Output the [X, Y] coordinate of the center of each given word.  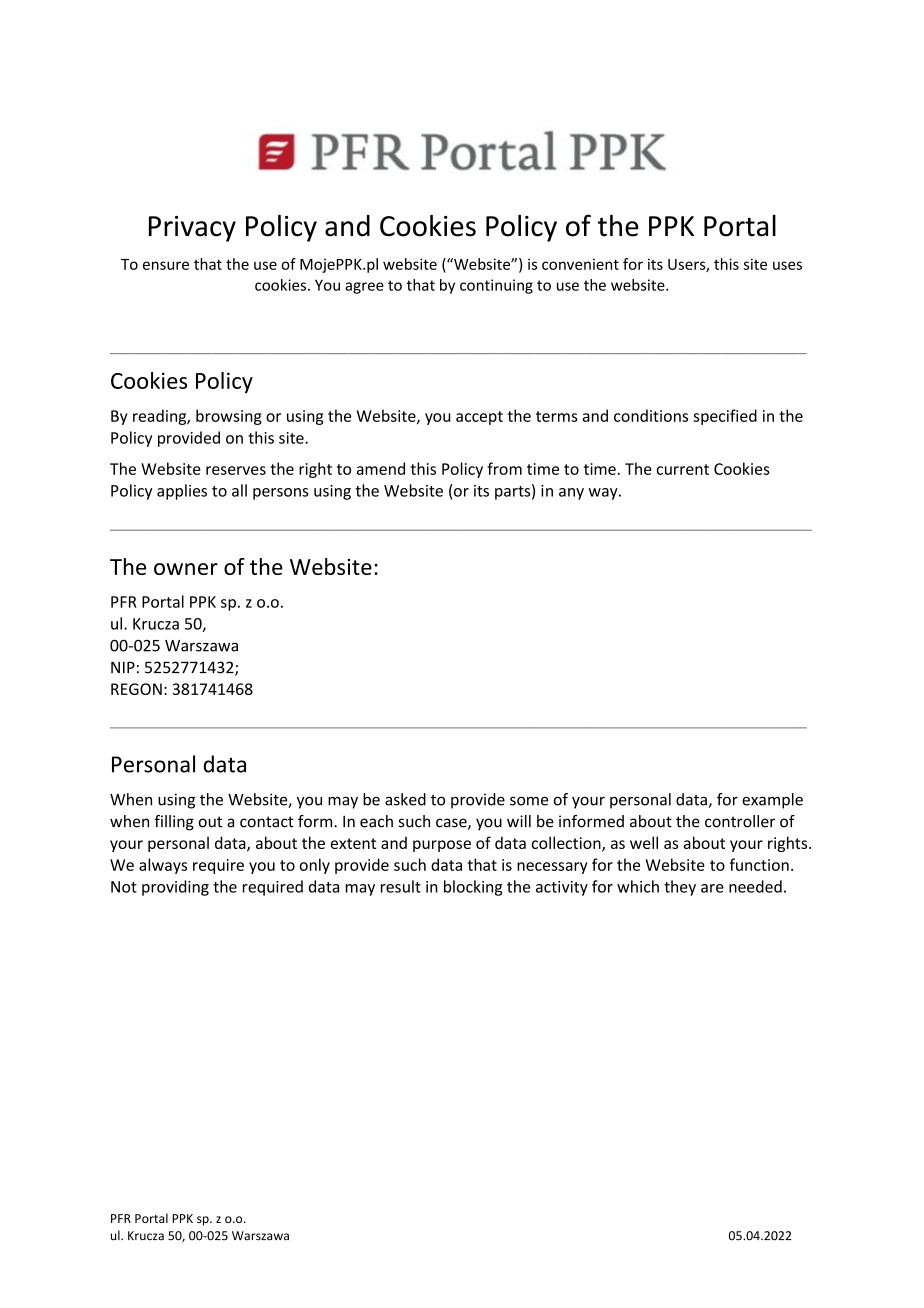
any [571, 494]
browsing [229, 417]
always [163, 866]
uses [787, 265]
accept [479, 418]
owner [186, 569]
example [772, 801]
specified [725, 417]
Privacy [192, 229]
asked [405, 799]
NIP [123, 667]
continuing [496, 286]
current [682, 469]
